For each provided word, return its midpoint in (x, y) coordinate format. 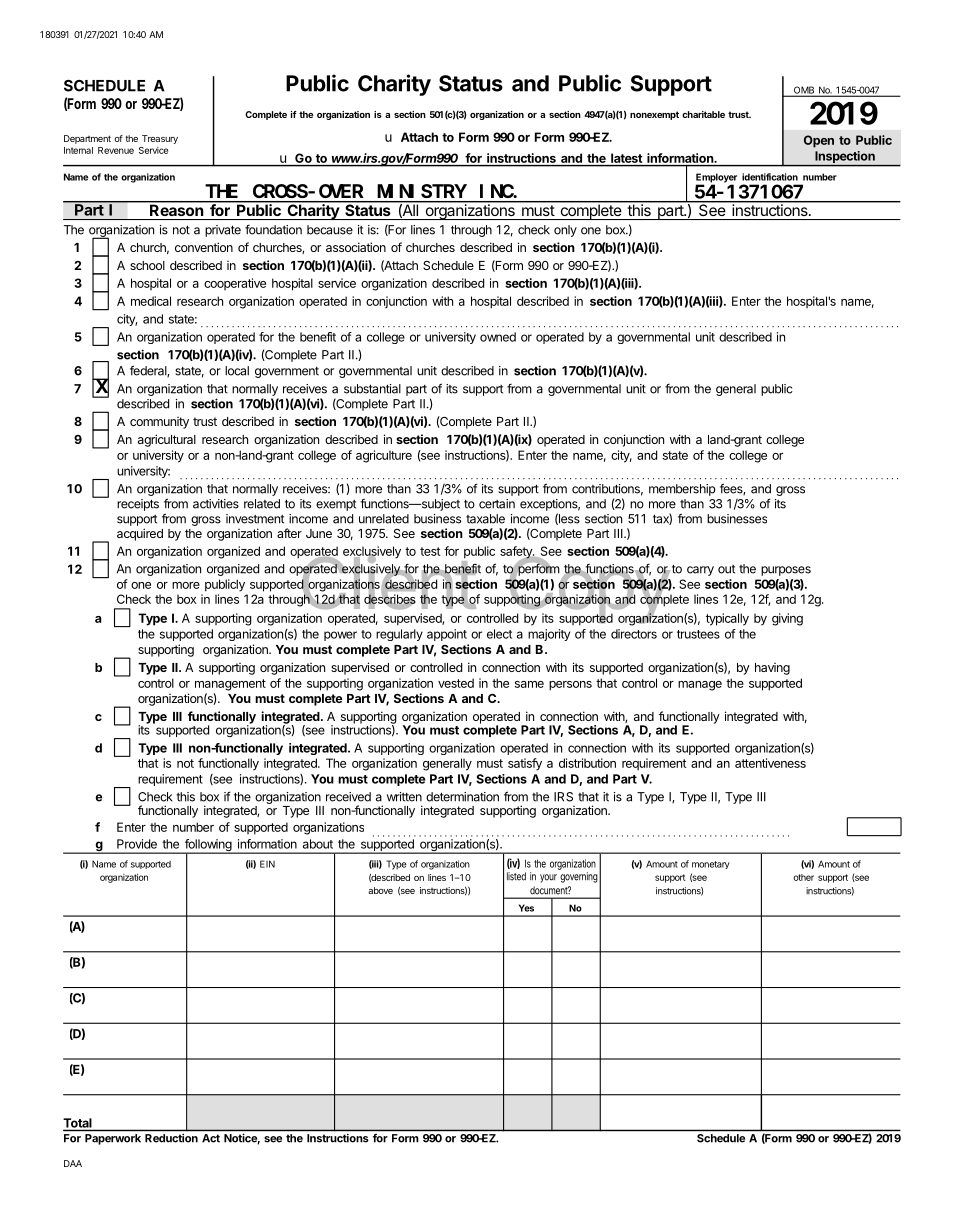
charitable (703, 114)
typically (727, 619)
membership (682, 490)
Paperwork (113, 1139)
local (237, 371)
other (803, 877)
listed (516, 876)
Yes (526, 908)
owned (498, 337)
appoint (447, 635)
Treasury (160, 139)
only (565, 231)
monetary (711, 865)
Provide (137, 844)
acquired (140, 534)
